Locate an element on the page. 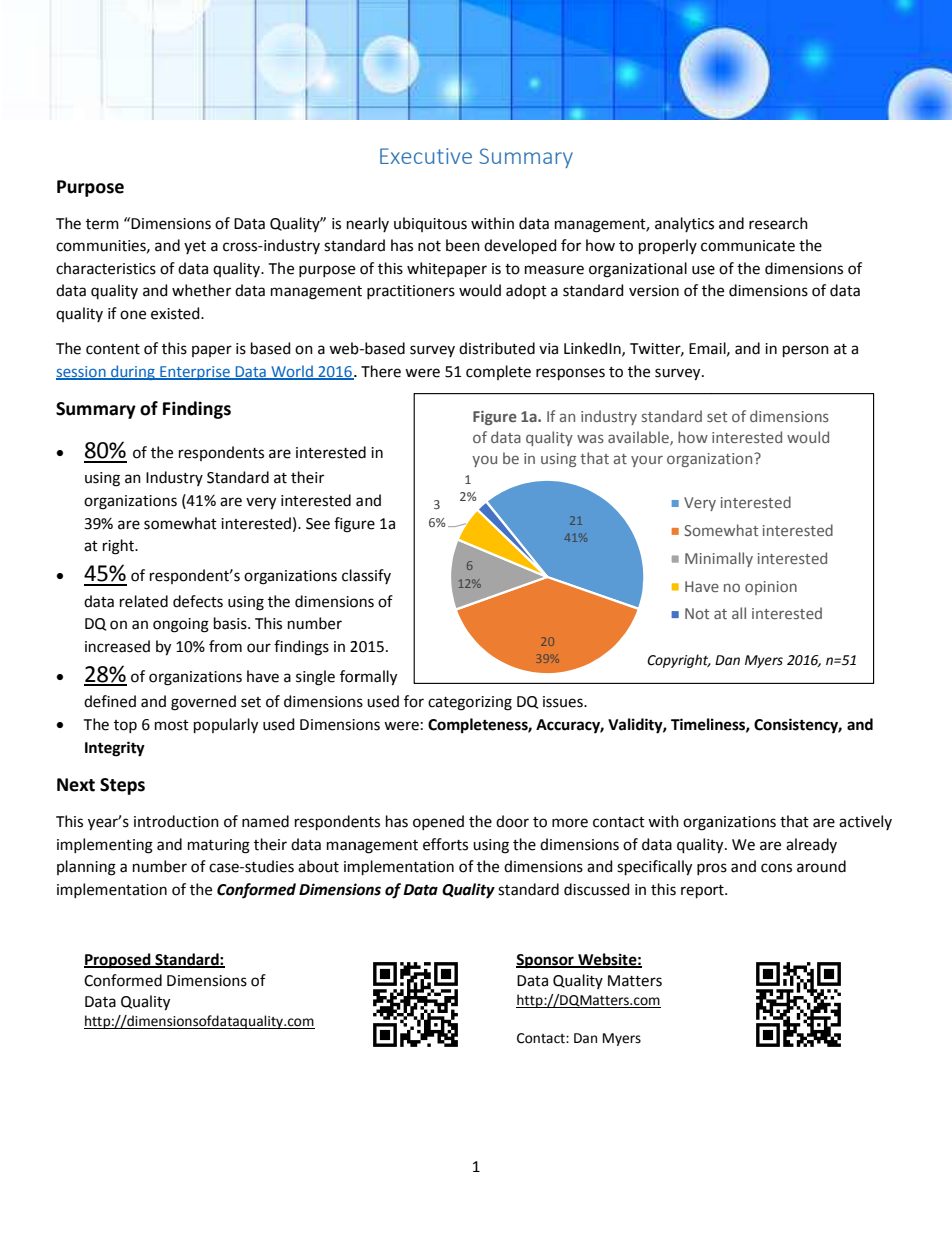 This image has height=1233, width=952. Proposed is located at coordinates (118, 961).
